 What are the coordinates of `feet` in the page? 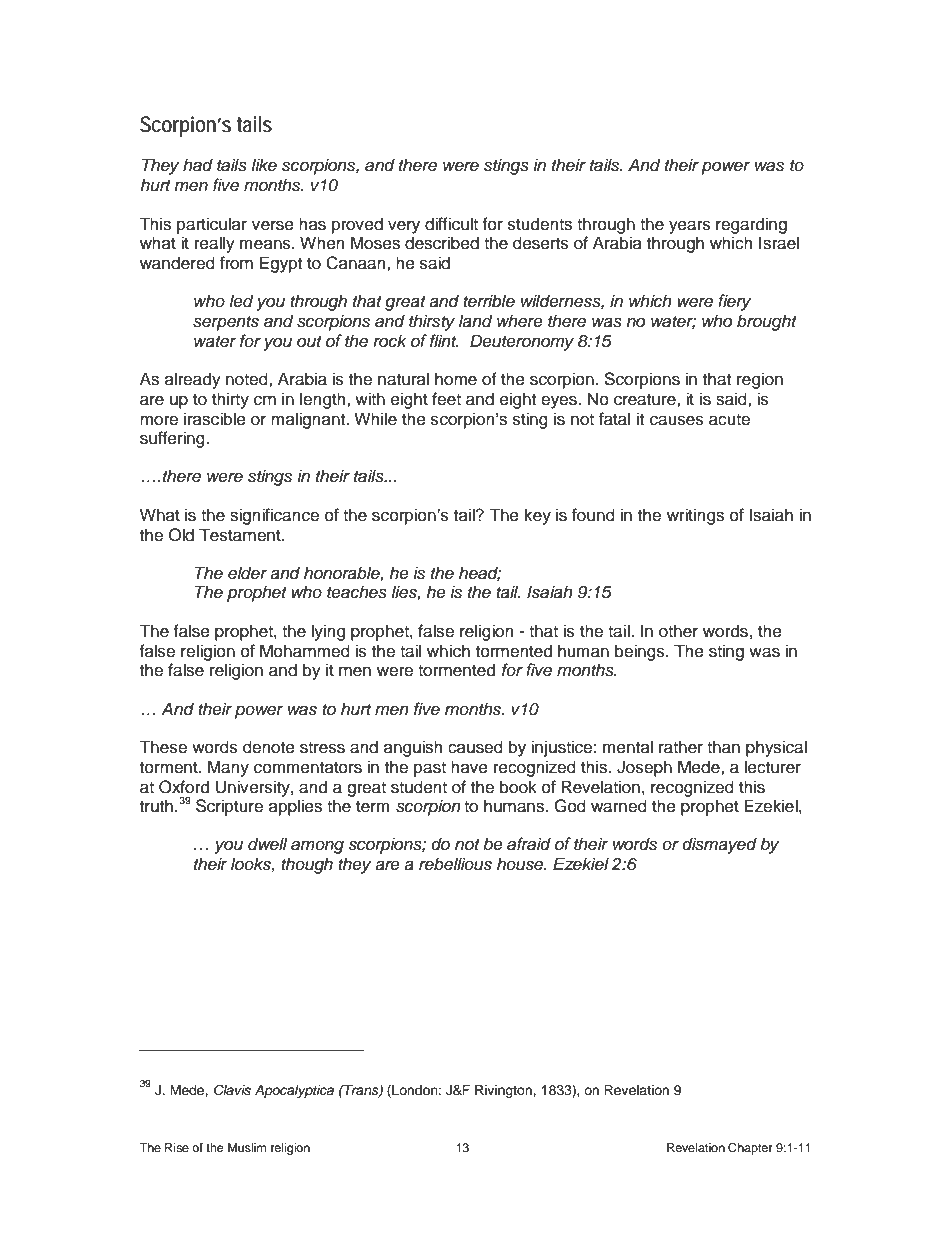 It's located at (446, 399).
